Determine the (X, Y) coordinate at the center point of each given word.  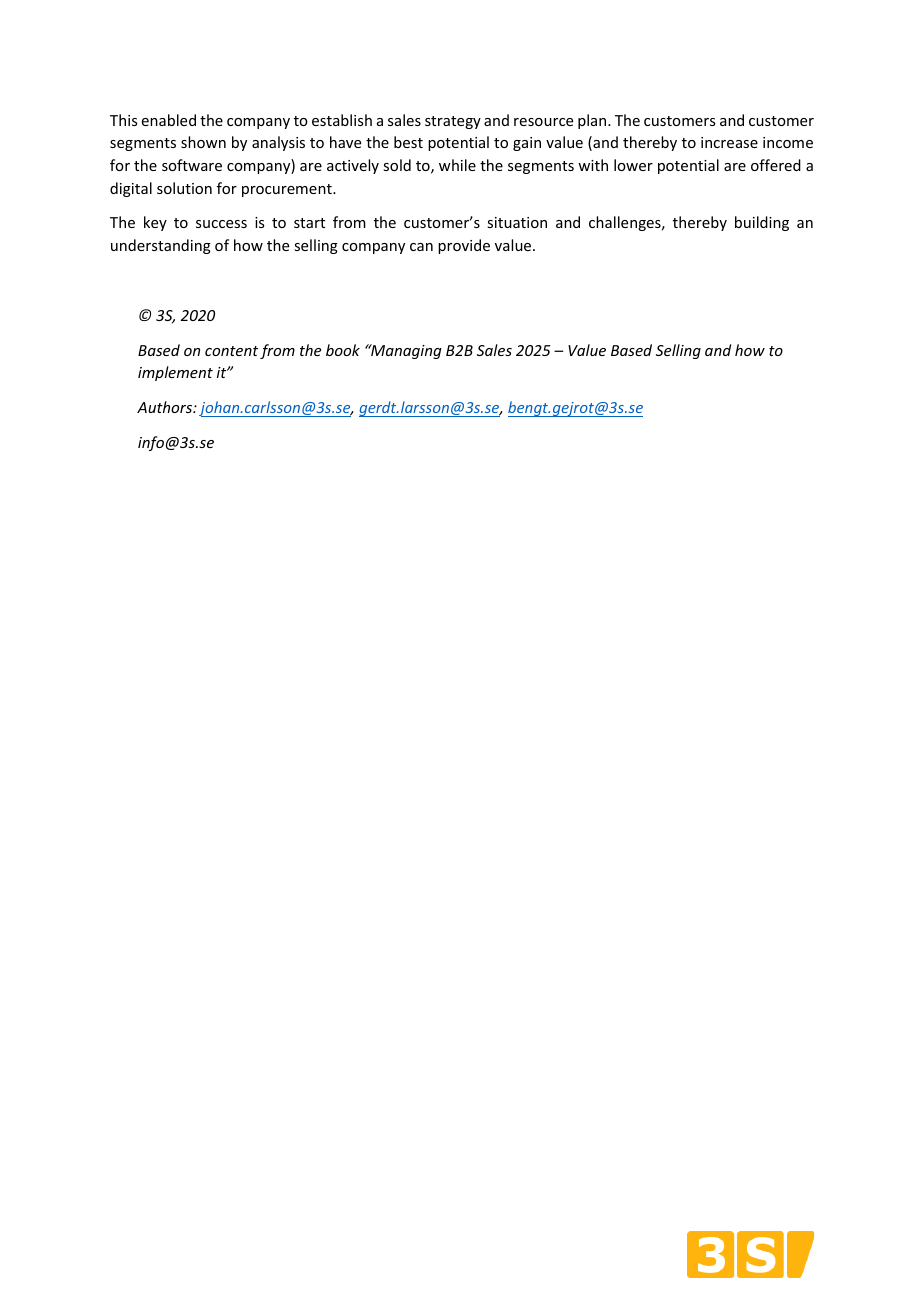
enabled (169, 120)
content (231, 351)
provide (464, 246)
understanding (161, 246)
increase (729, 142)
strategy (453, 122)
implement (175, 373)
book (343, 350)
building (762, 223)
